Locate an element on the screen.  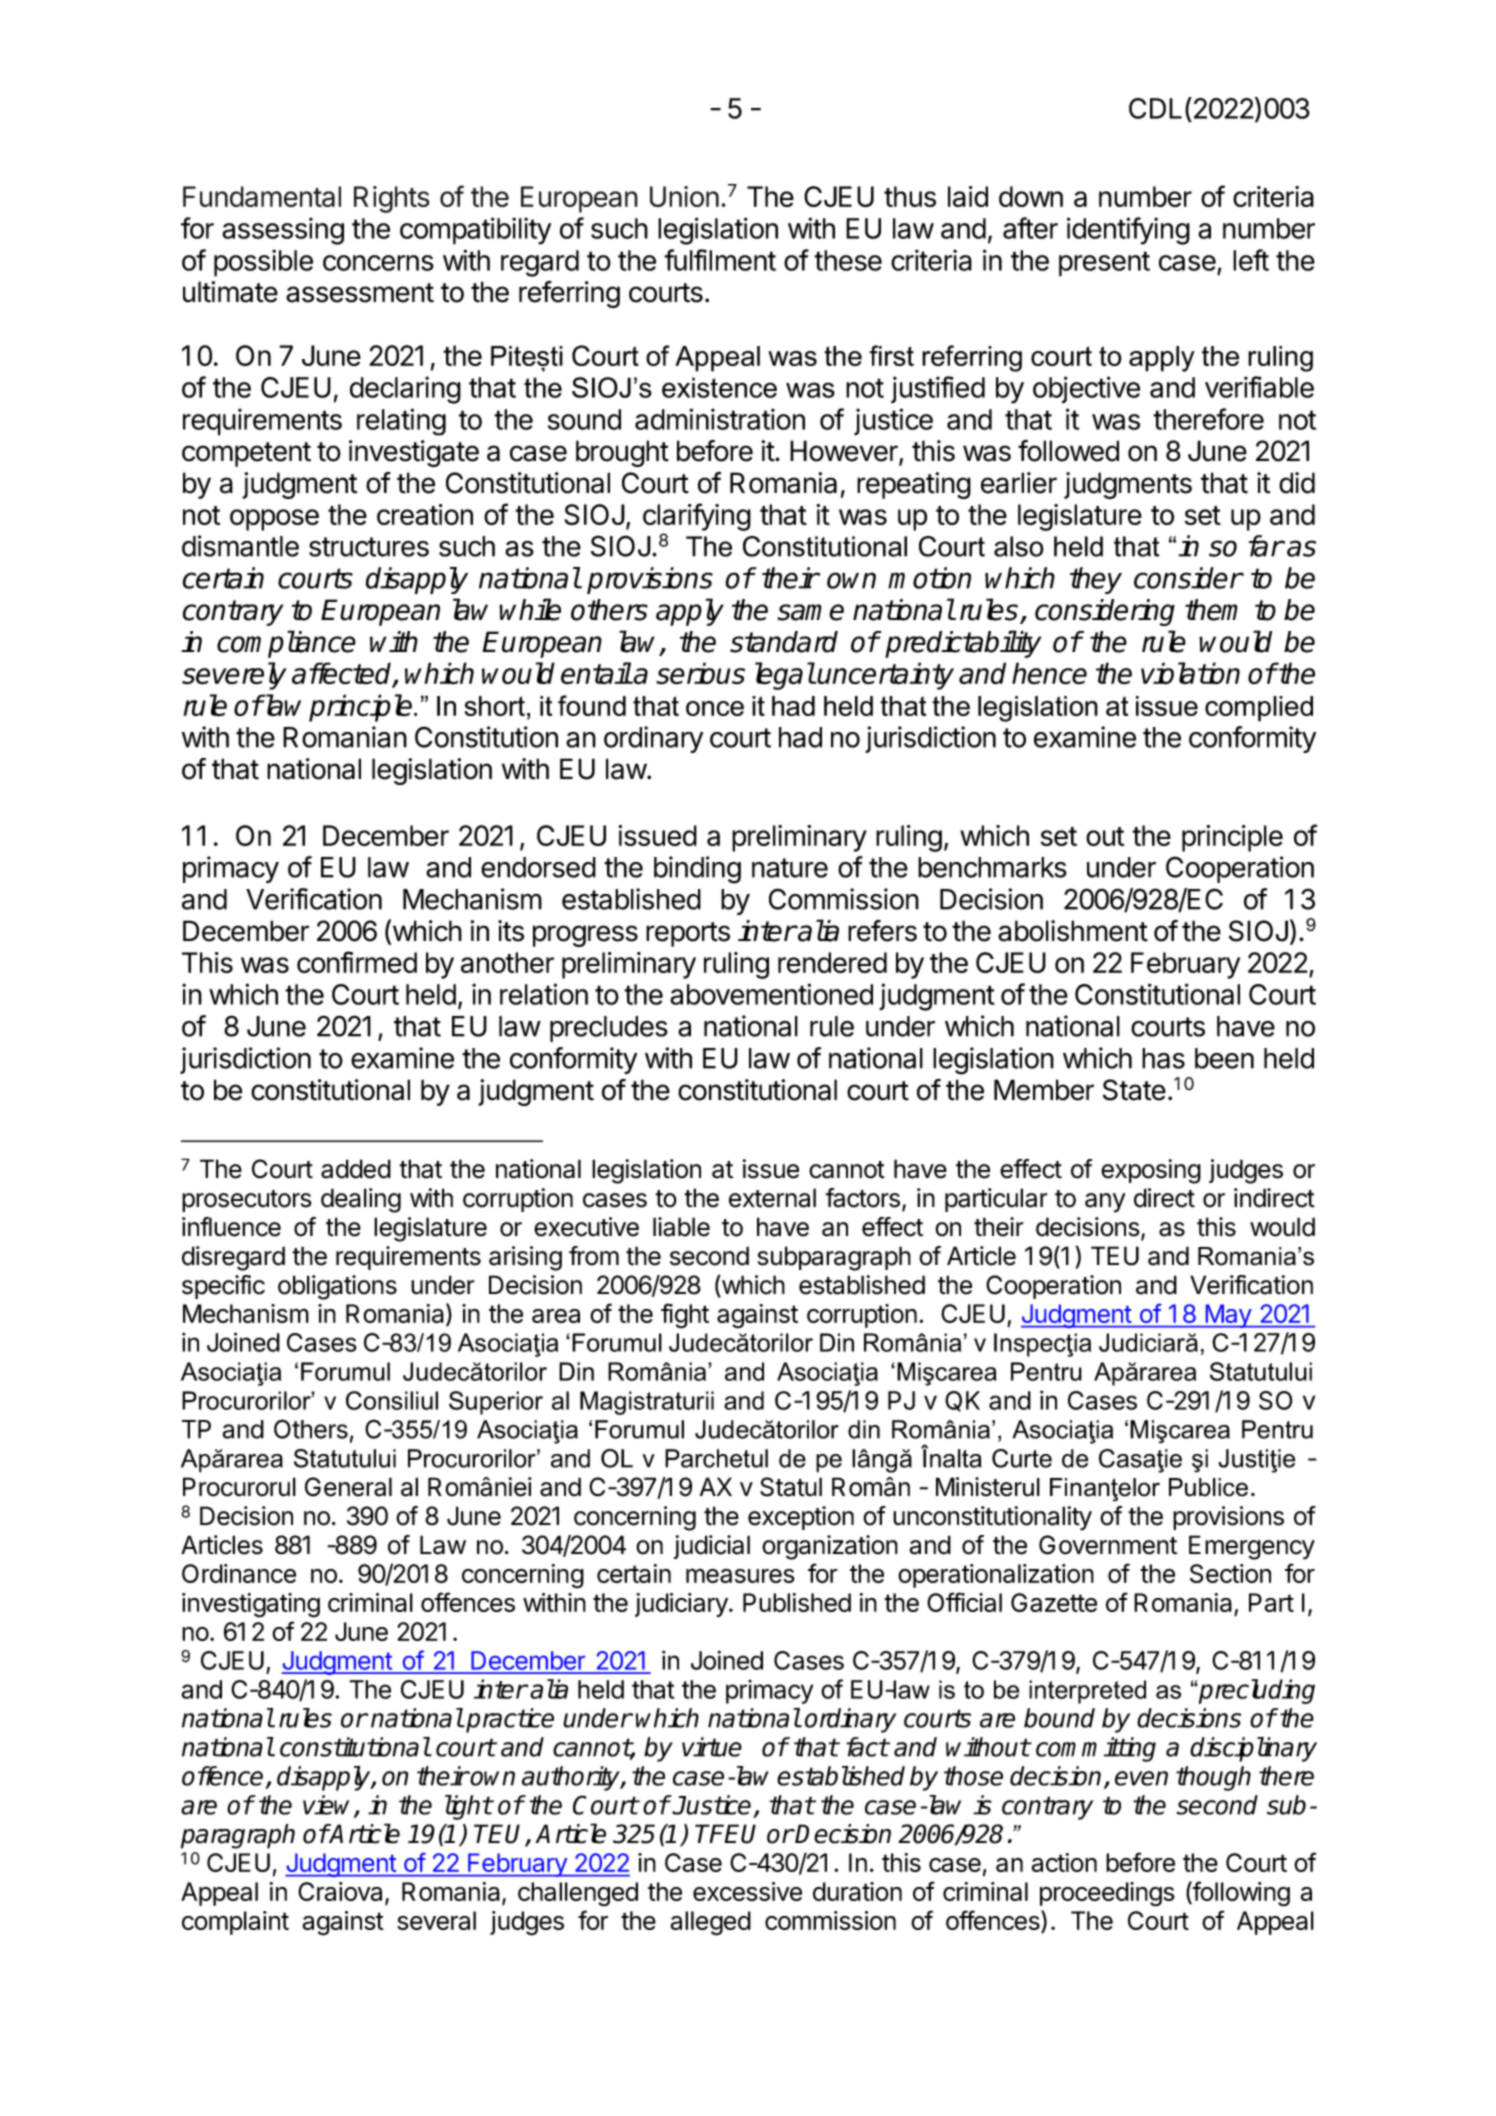
Craiova is located at coordinates (342, 1893).
